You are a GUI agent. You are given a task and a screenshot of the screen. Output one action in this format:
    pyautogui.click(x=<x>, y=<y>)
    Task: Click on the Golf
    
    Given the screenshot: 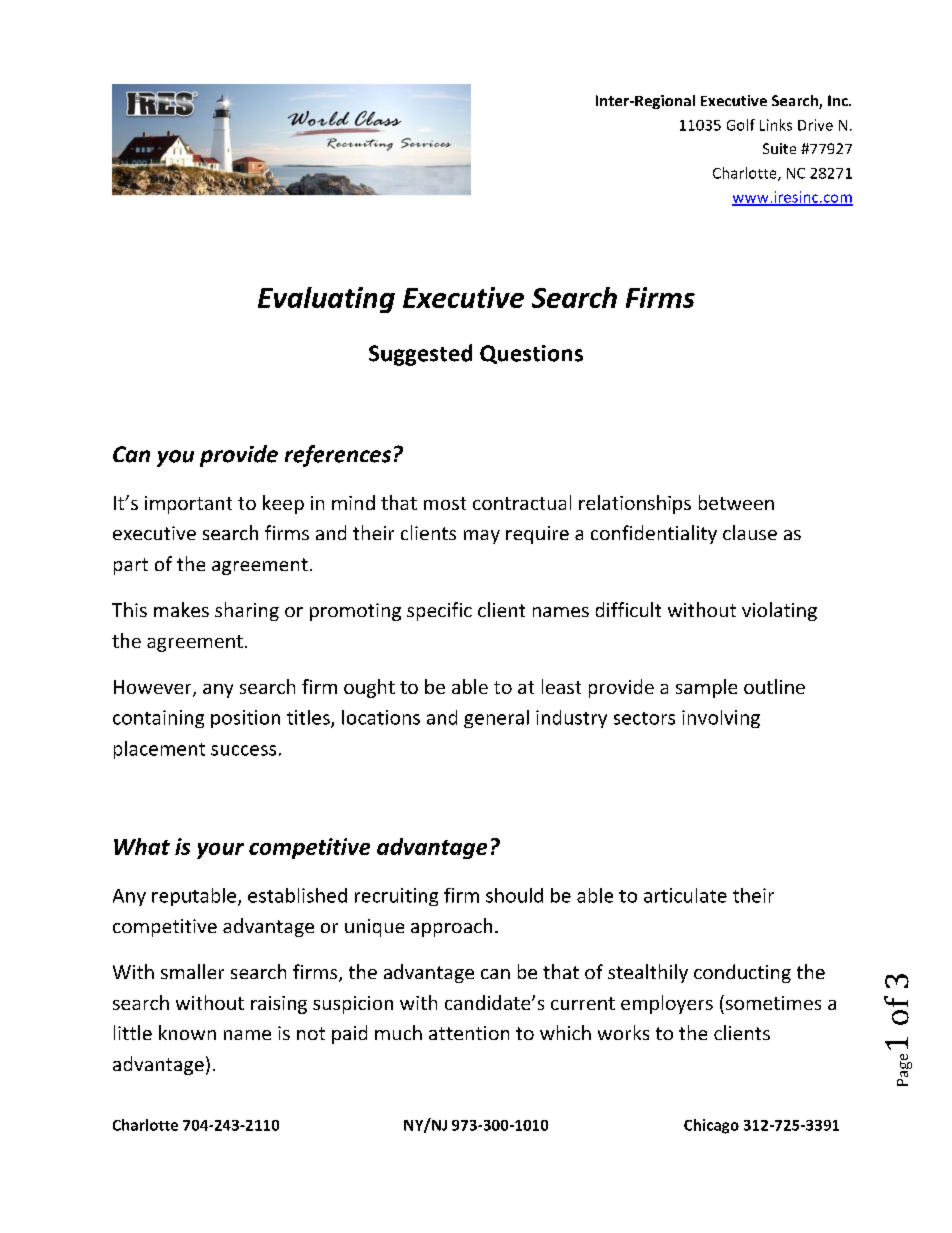 What is the action you would take?
    pyautogui.click(x=741, y=125)
